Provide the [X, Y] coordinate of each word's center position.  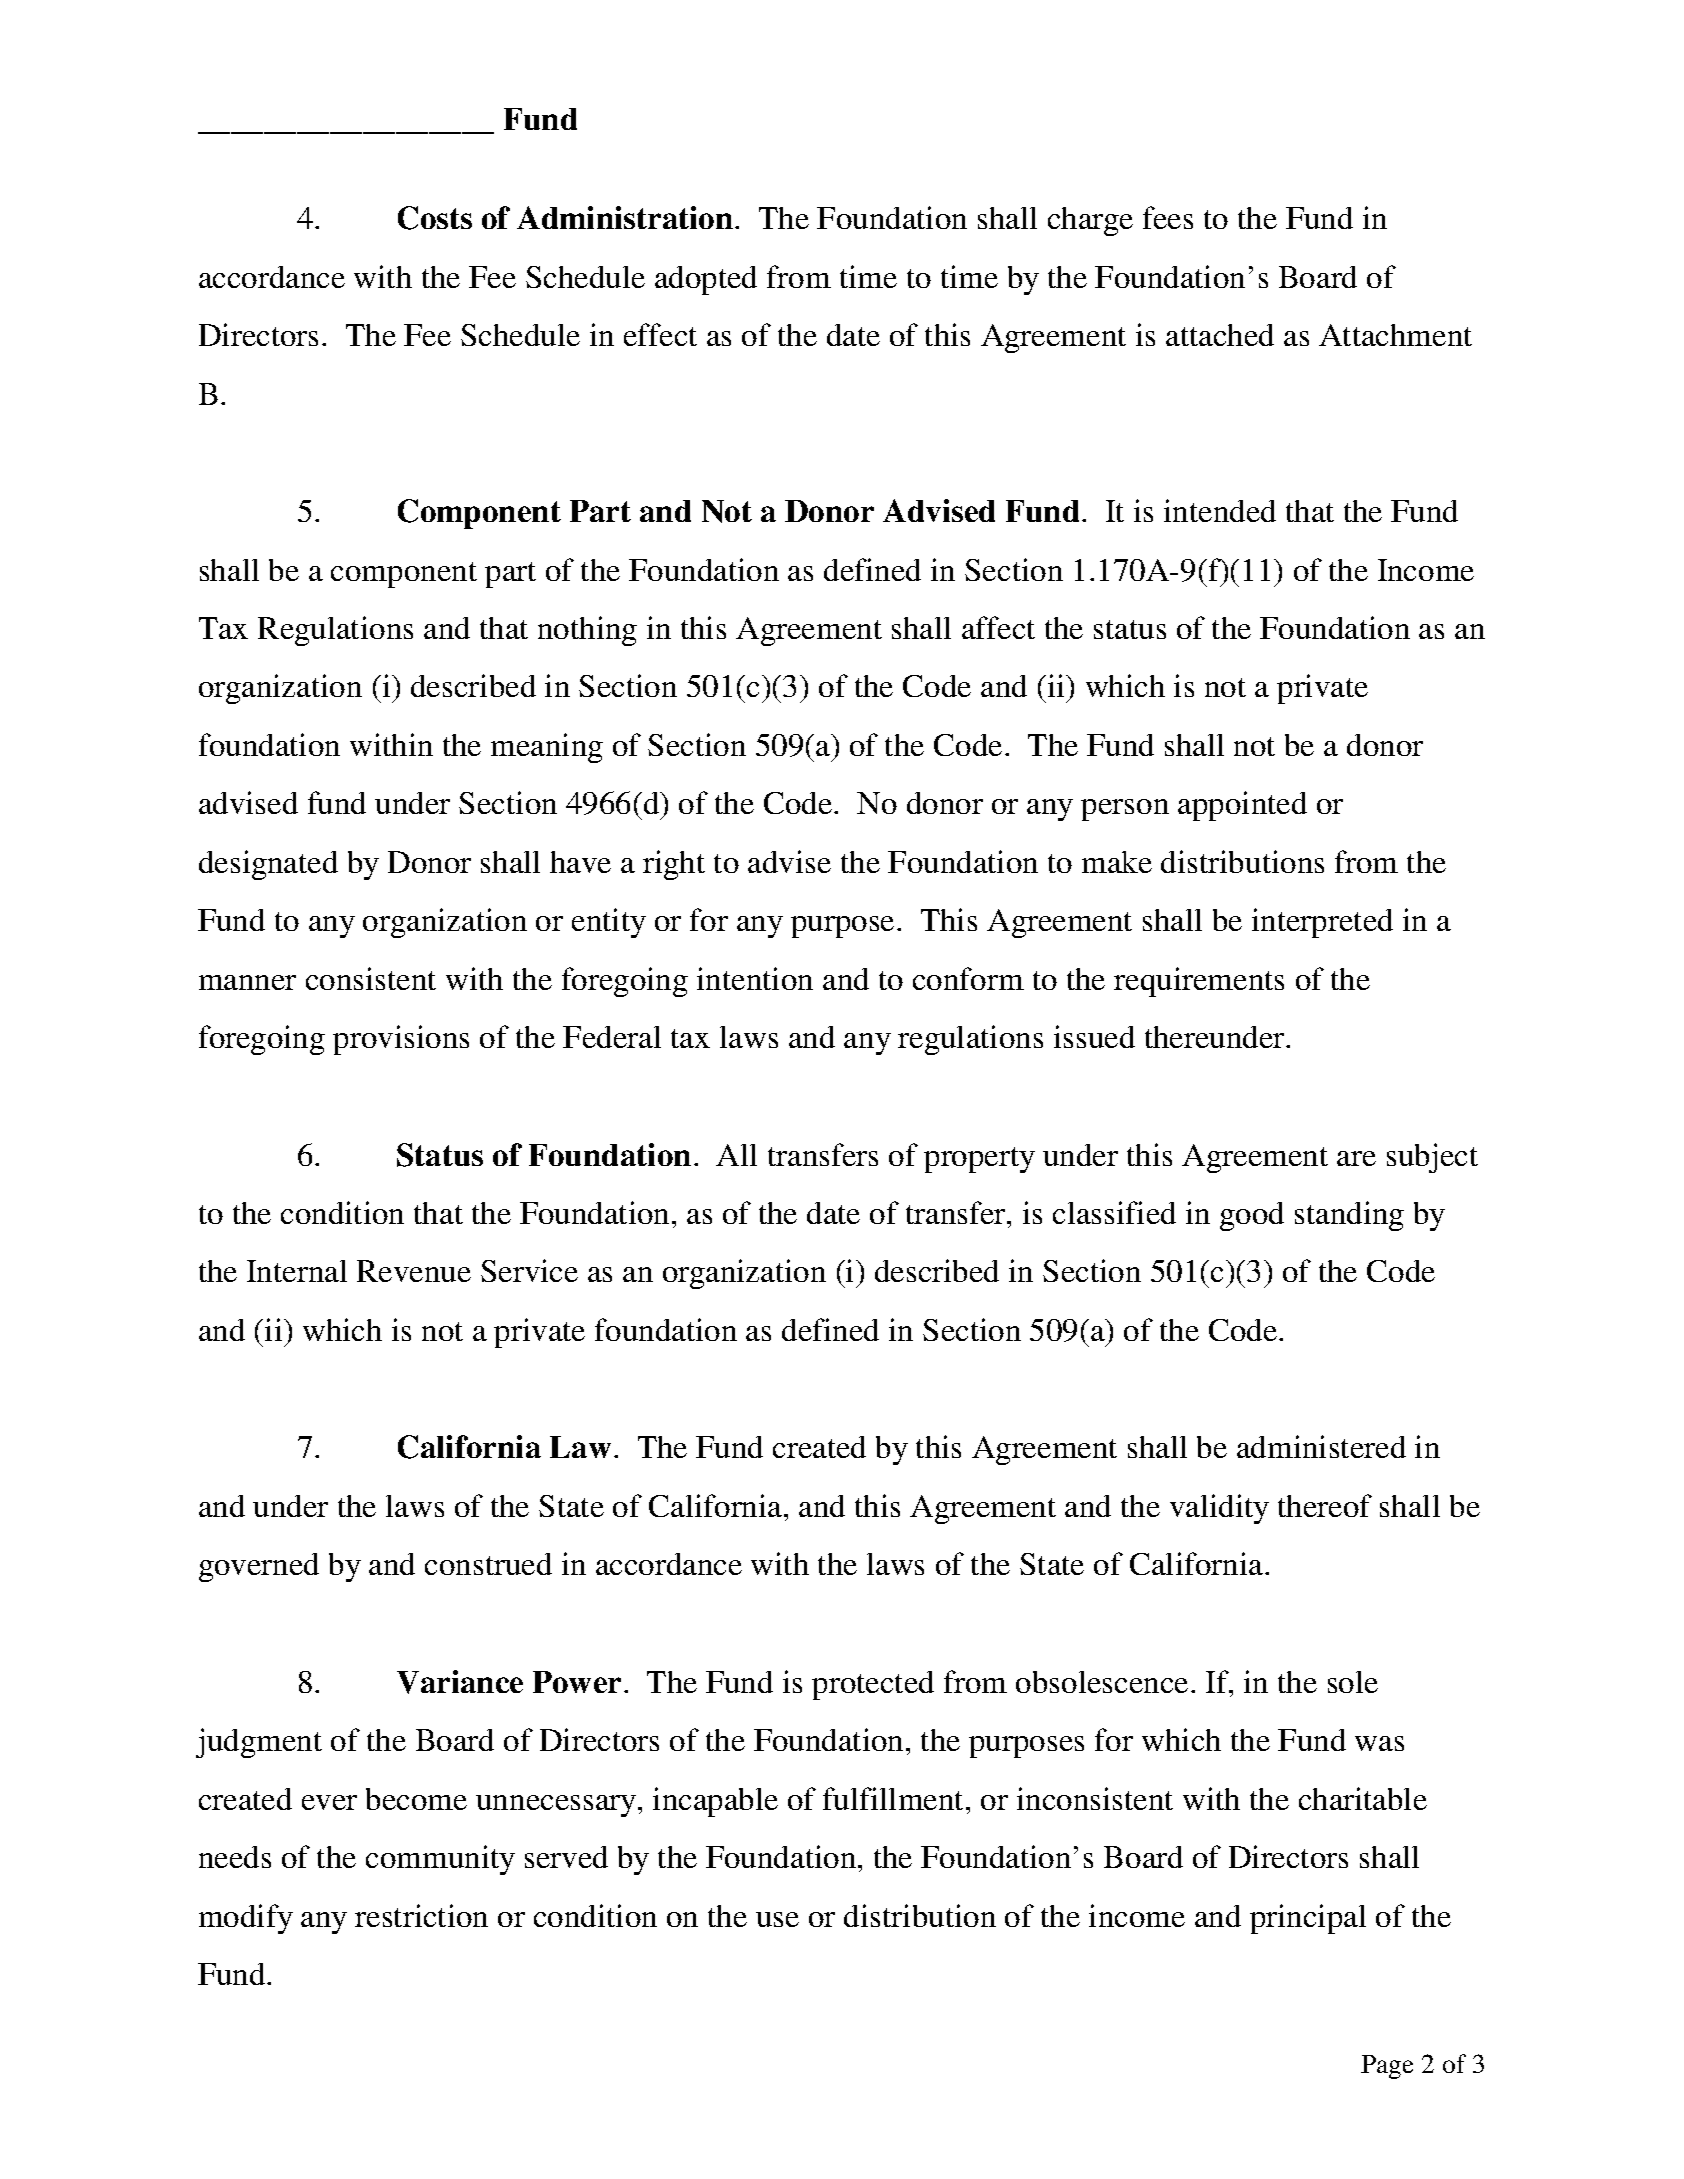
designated [268, 865]
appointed [1242, 806]
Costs [435, 218]
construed [488, 1564]
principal [1308, 1919]
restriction [421, 1915]
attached [1220, 335]
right [674, 865]
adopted [706, 280]
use [777, 1919]
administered [1321, 1446]
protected [873, 1685]
